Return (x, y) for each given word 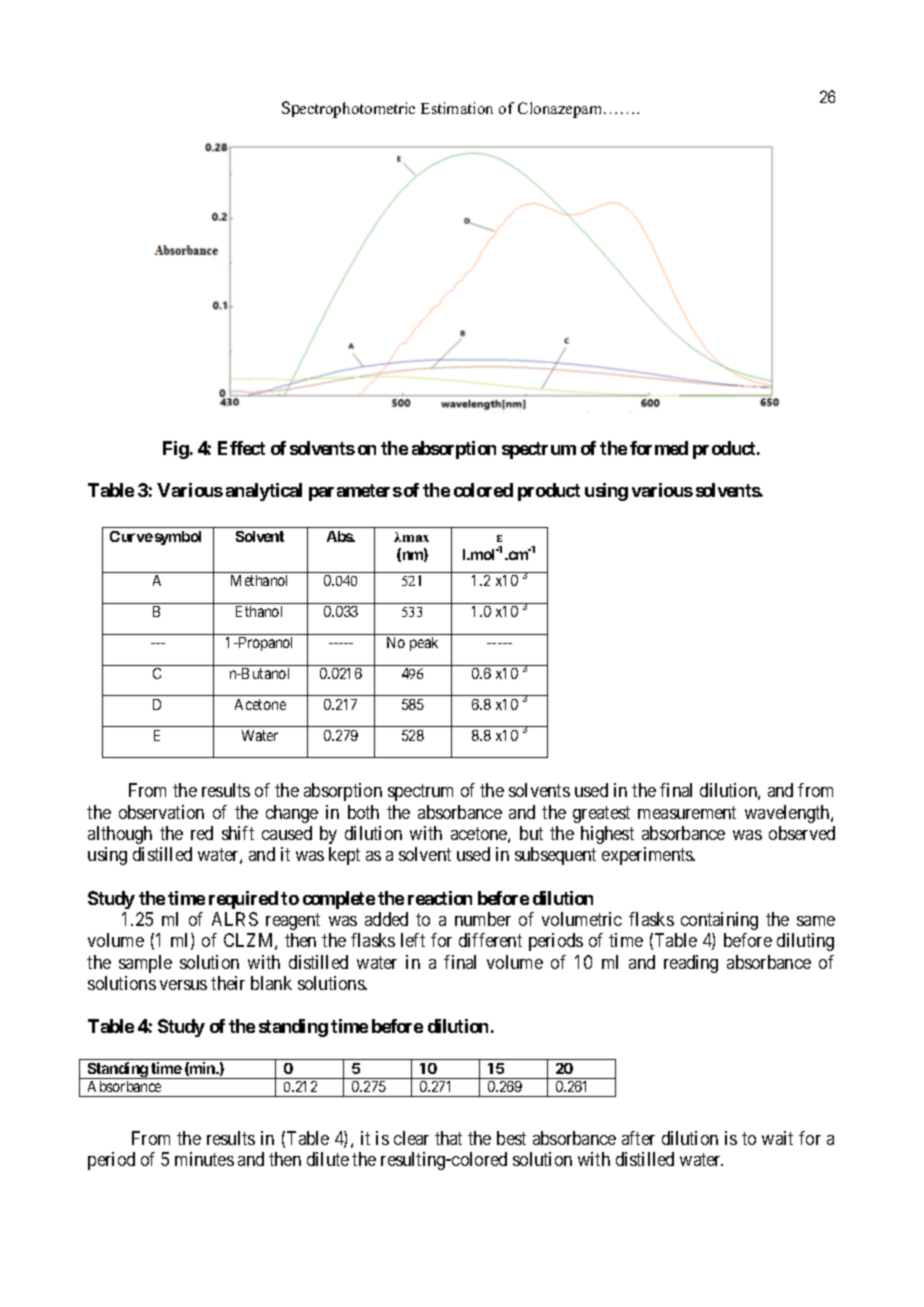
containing (719, 921)
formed (659, 448)
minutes (204, 1159)
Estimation (457, 108)
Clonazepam (561, 110)
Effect (241, 448)
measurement (687, 812)
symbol (178, 538)
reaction (440, 898)
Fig (176, 450)
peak (424, 644)
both (363, 812)
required (243, 900)
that (448, 1138)
